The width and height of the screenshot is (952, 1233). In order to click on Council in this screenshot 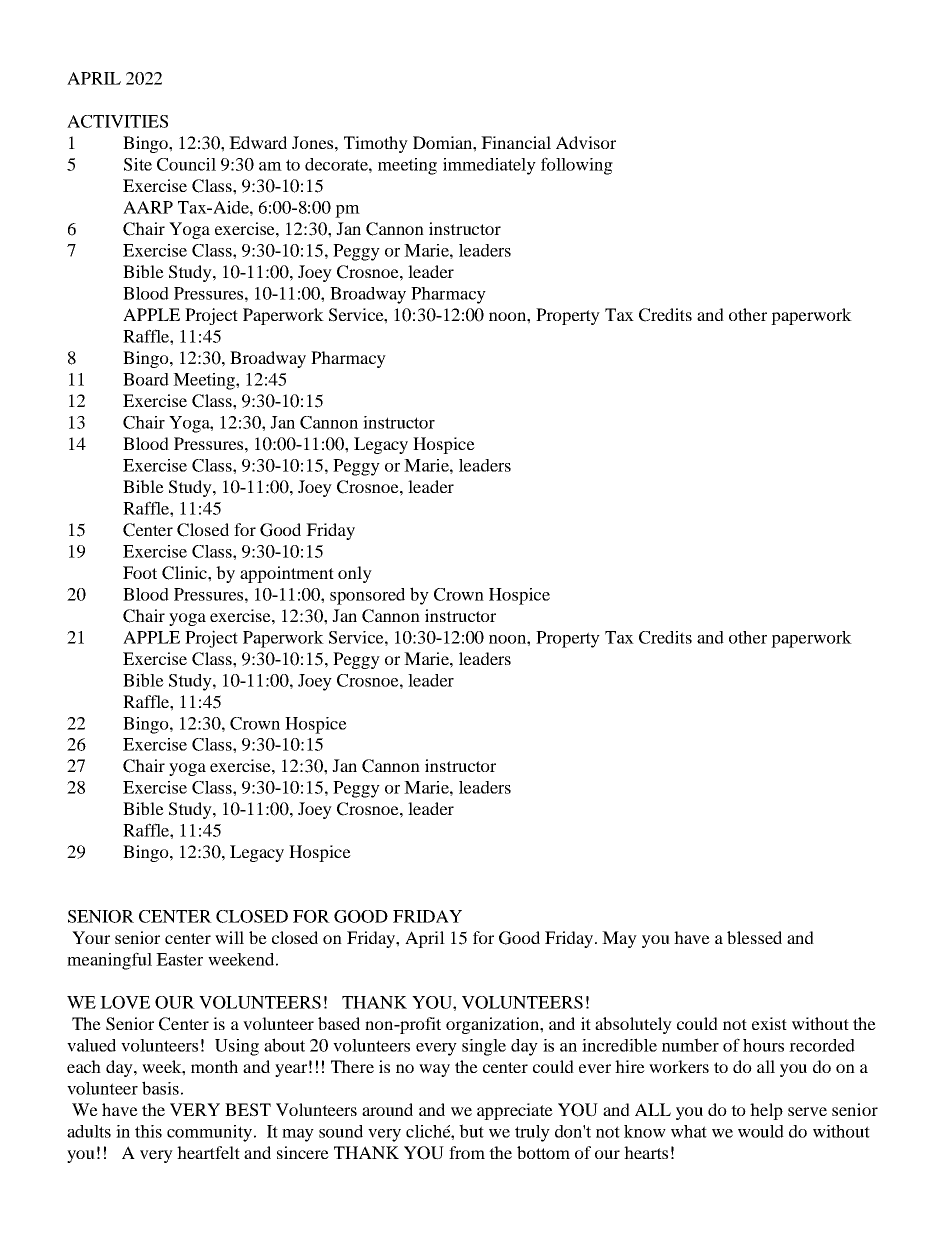, I will do `click(186, 164)`.
